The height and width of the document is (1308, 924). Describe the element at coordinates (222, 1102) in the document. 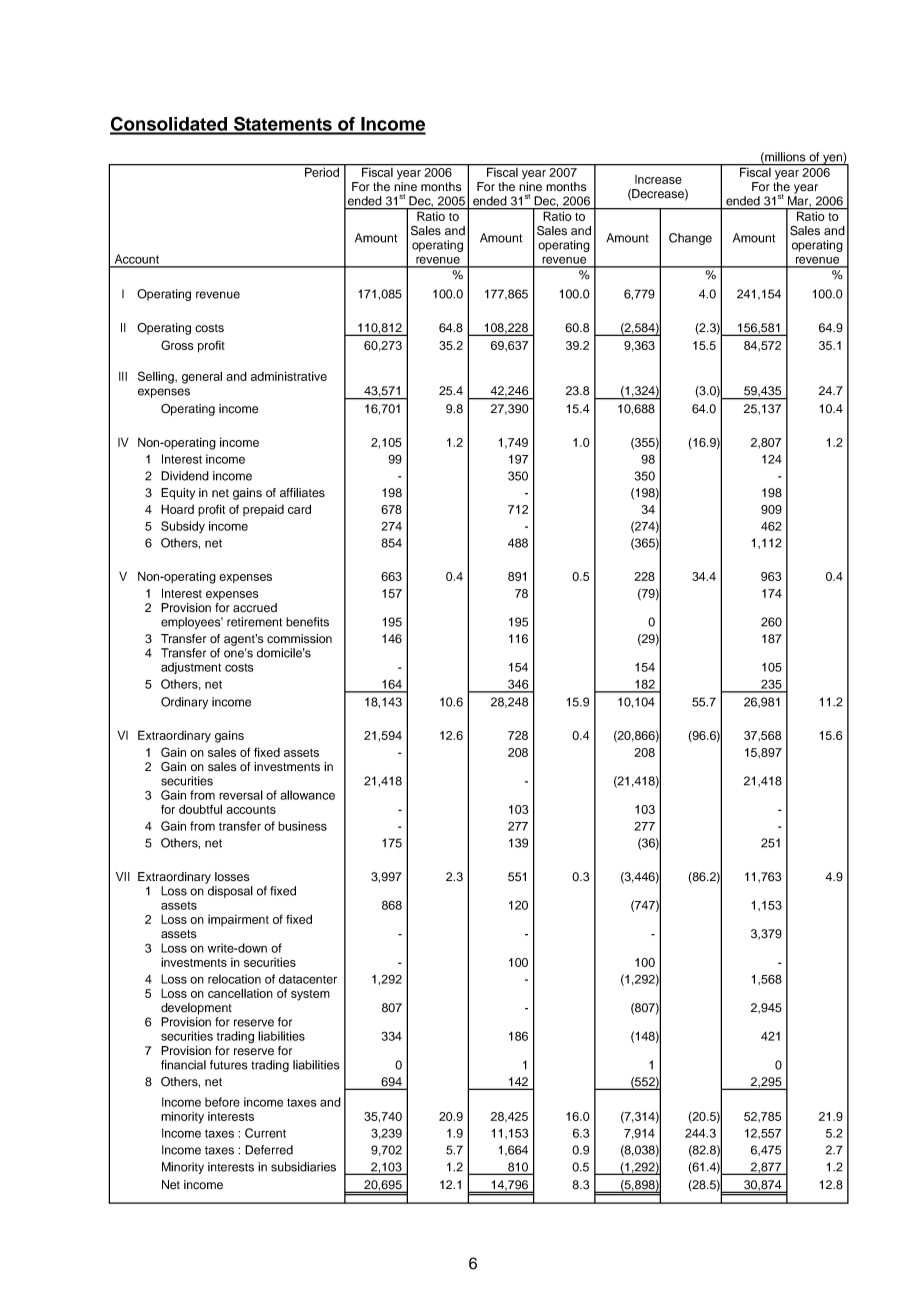

I see `before` at that location.
